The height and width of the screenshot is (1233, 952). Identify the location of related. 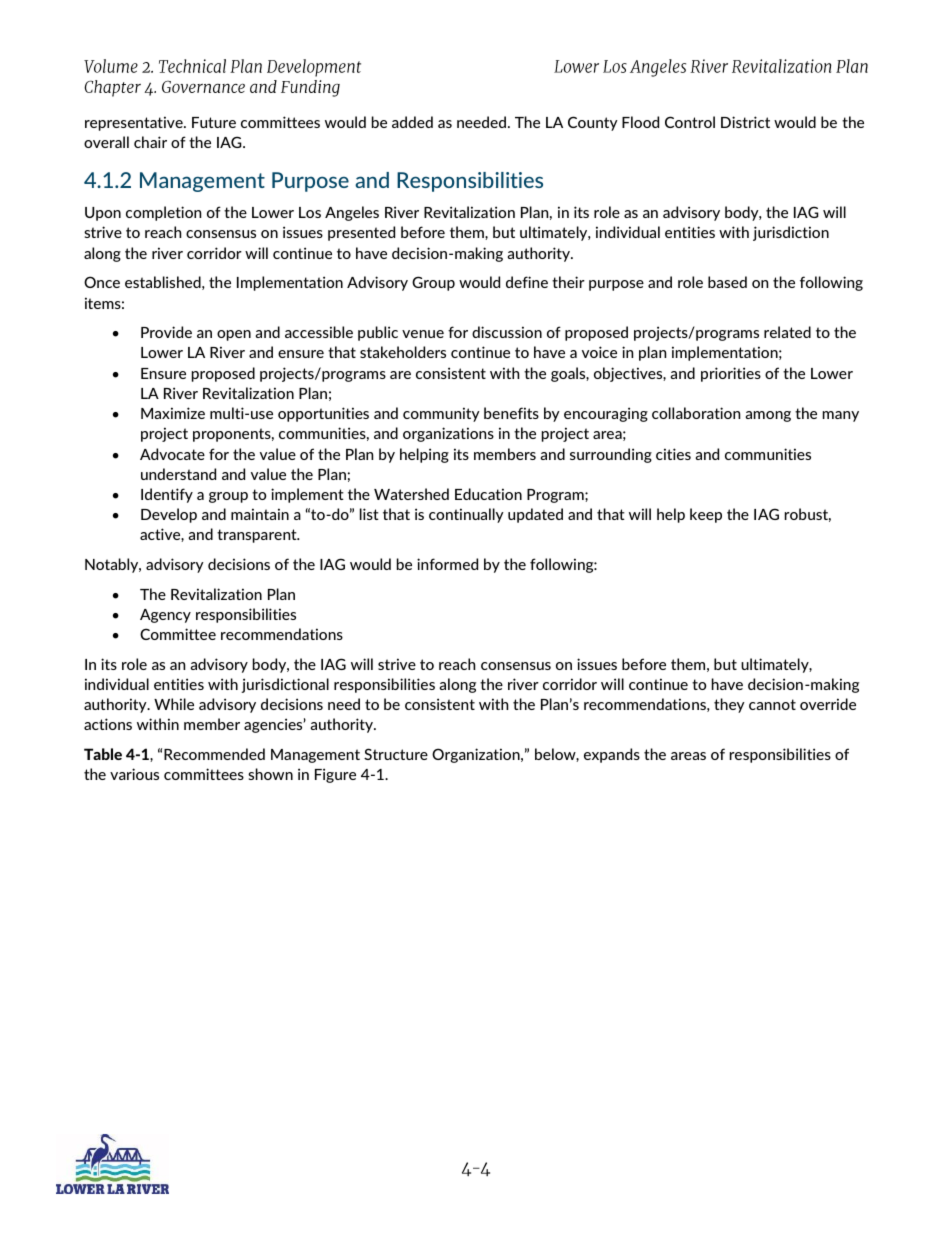
(787, 332).
